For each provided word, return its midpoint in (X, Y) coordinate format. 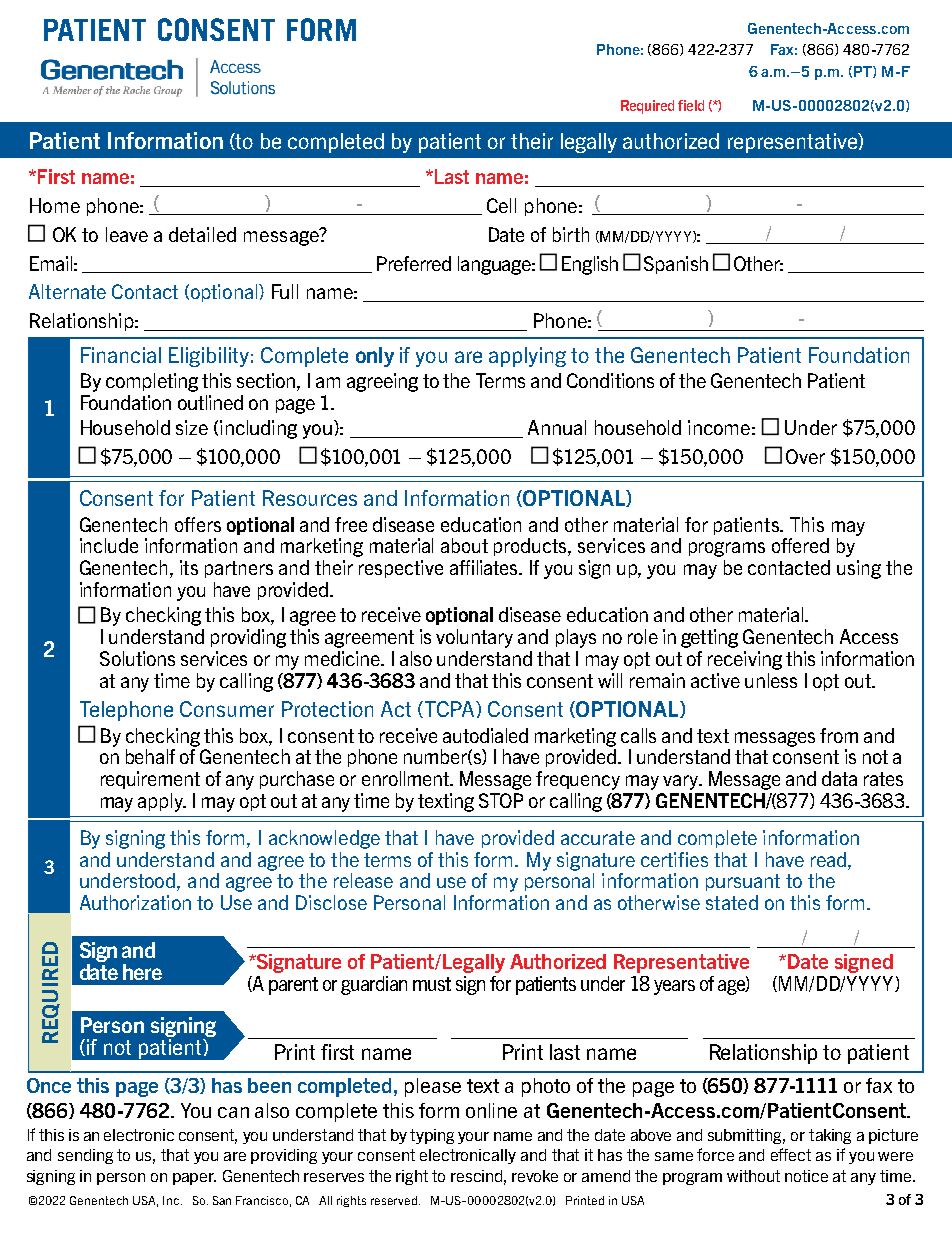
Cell (501, 205)
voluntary (474, 638)
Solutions (137, 658)
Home (55, 205)
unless (771, 680)
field (691, 105)
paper (194, 1179)
